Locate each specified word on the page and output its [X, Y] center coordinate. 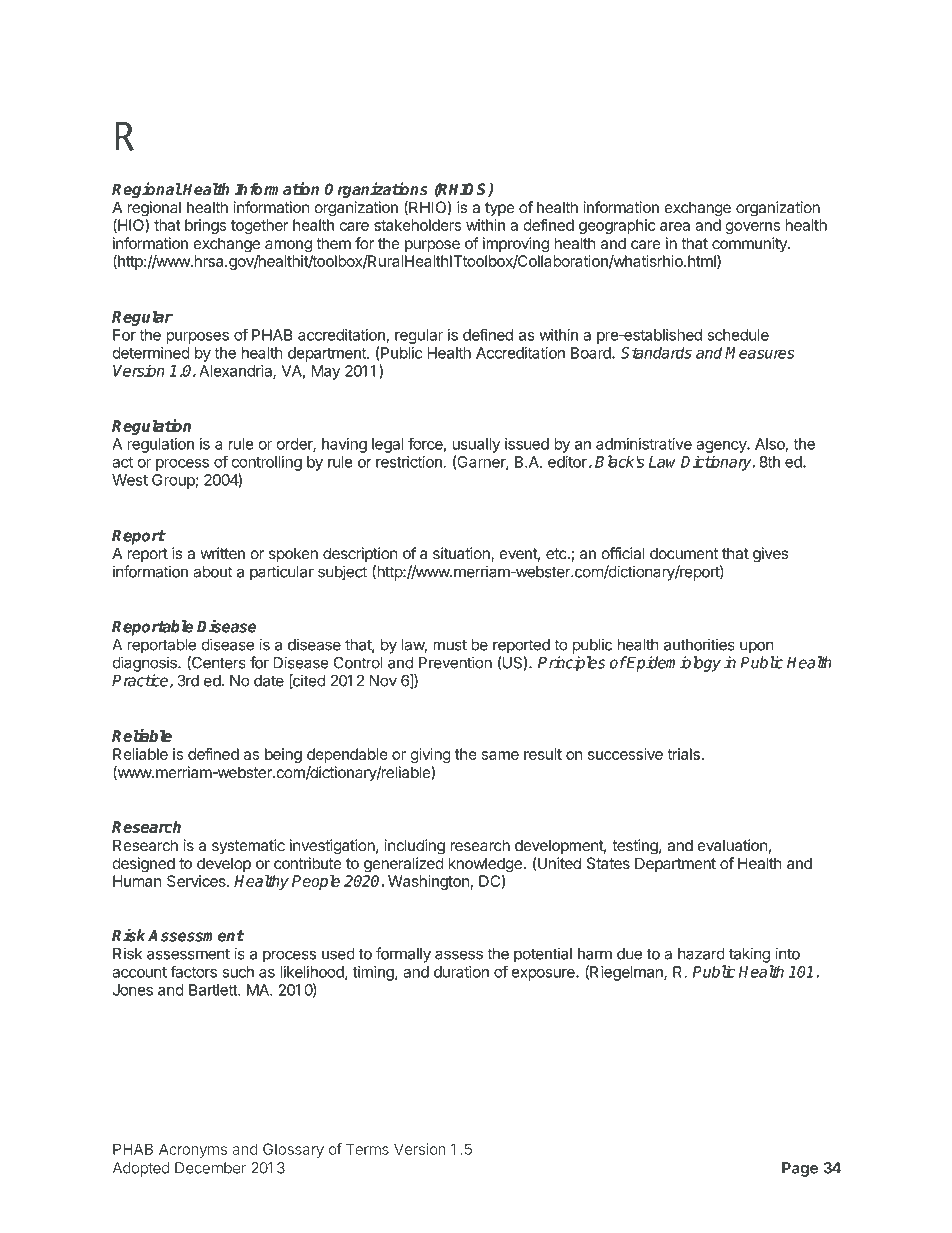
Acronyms [193, 1150]
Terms [367, 1149]
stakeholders [417, 225]
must [450, 645]
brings [205, 226]
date [269, 681]
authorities [699, 644]
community [750, 244]
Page [800, 1169]
